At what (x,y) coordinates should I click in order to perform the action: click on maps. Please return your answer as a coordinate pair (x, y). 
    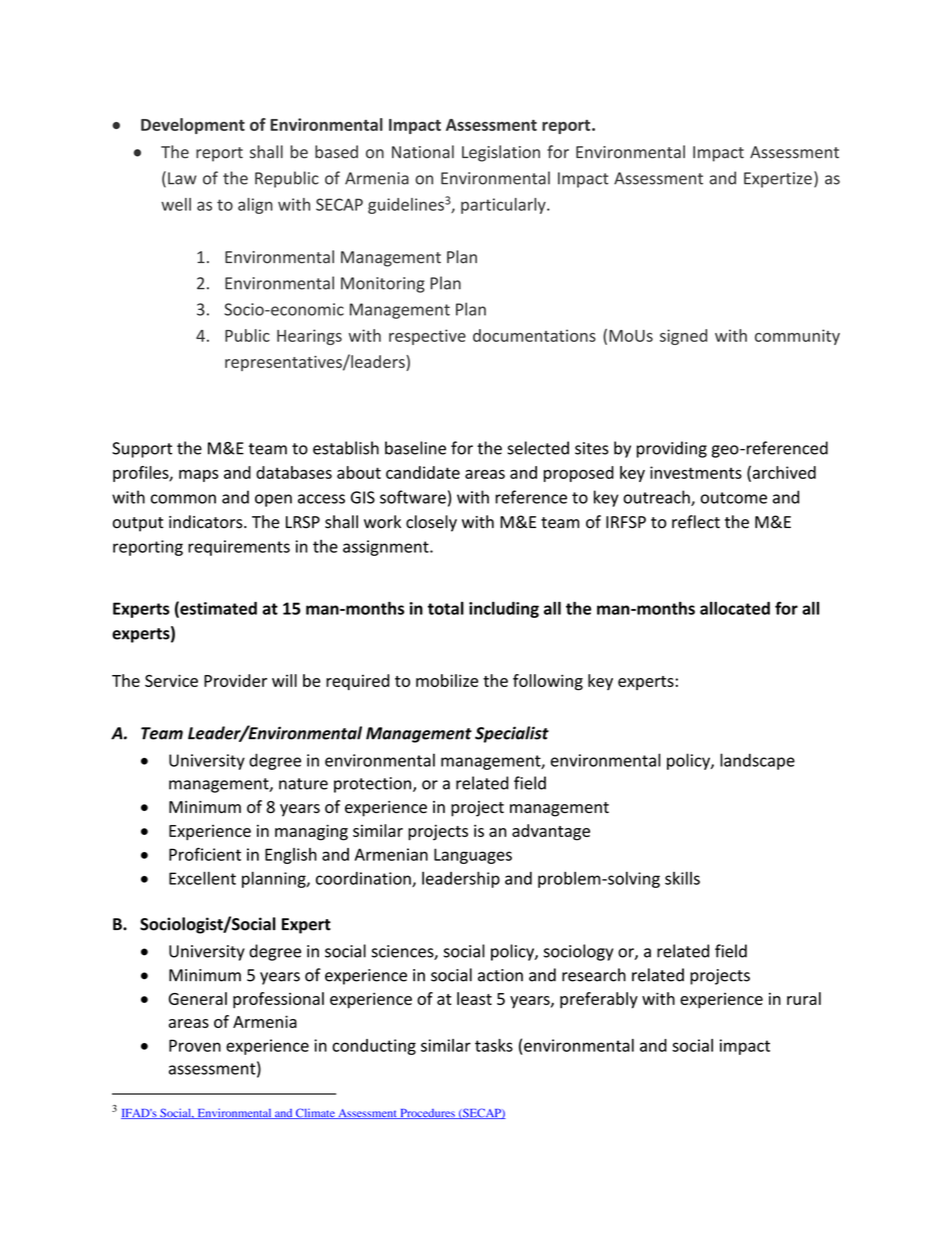
    Looking at the image, I should click on (198, 476).
